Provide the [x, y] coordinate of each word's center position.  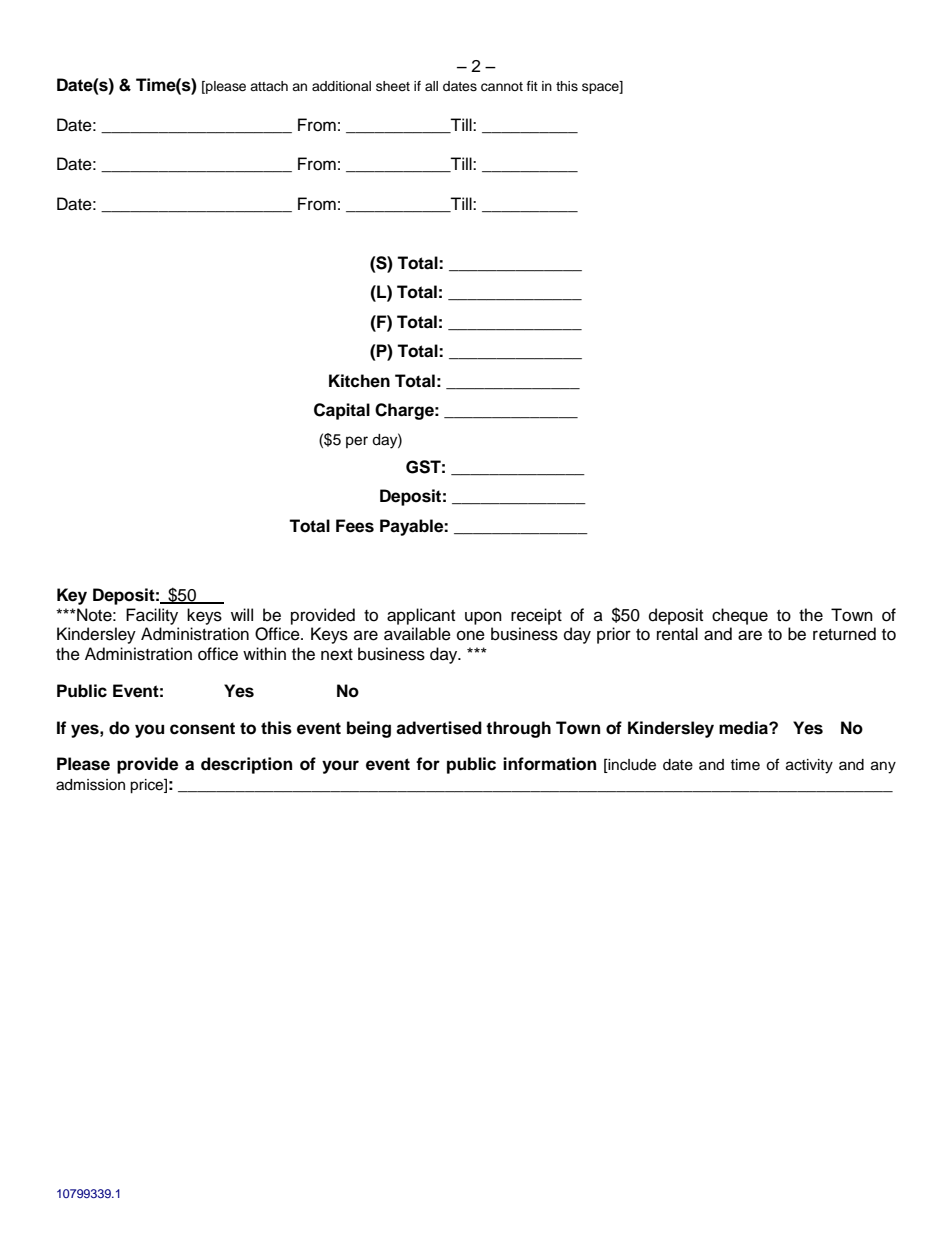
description [246, 765]
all [431, 86]
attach [269, 86]
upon [483, 618]
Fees [355, 526]
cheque [740, 616]
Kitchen [359, 381]
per [357, 442]
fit [532, 86]
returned [844, 634]
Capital [342, 411]
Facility [152, 616]
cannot [502, 87]
